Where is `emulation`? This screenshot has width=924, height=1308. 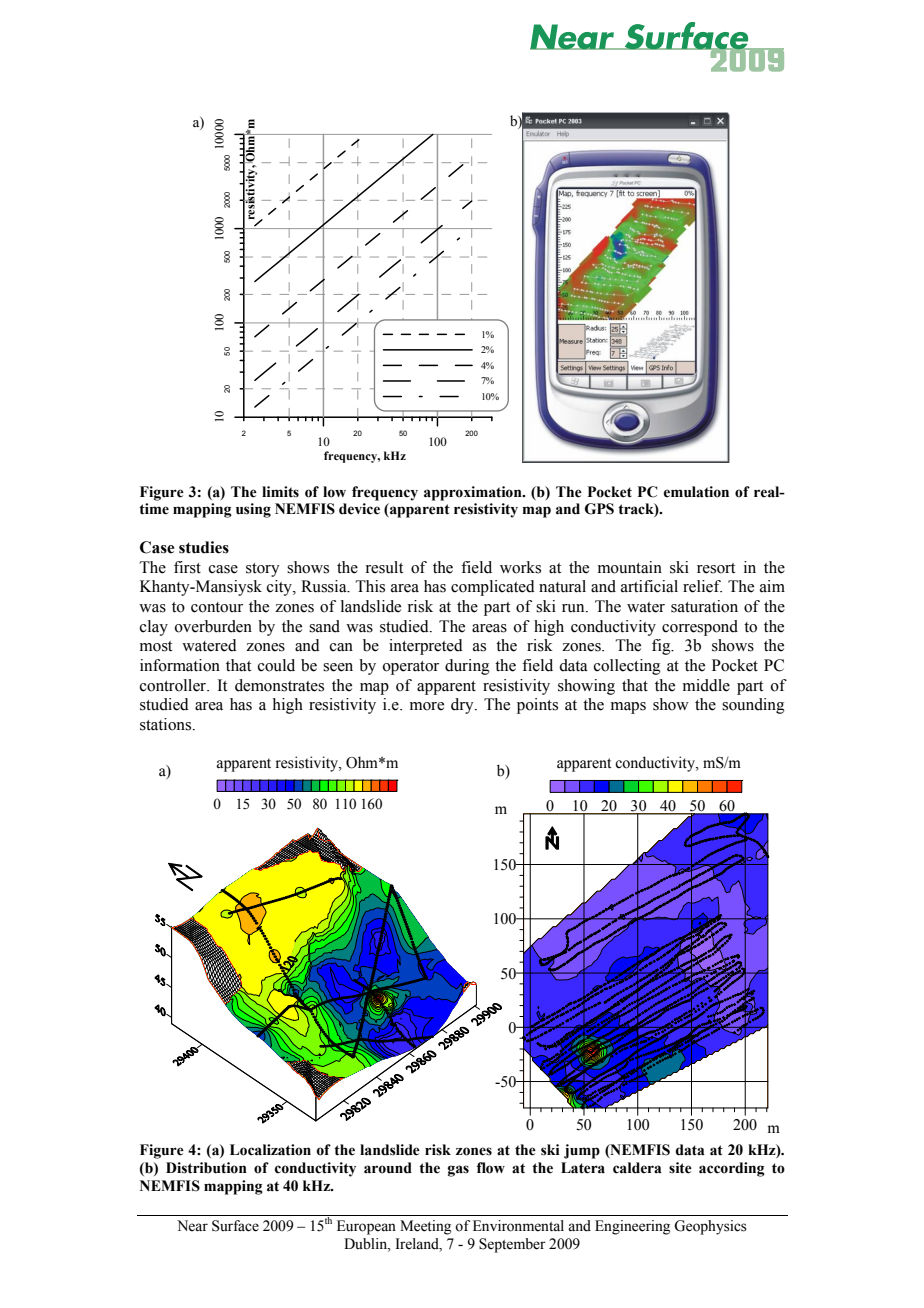
emulation is located at coordinates (696, 492).
